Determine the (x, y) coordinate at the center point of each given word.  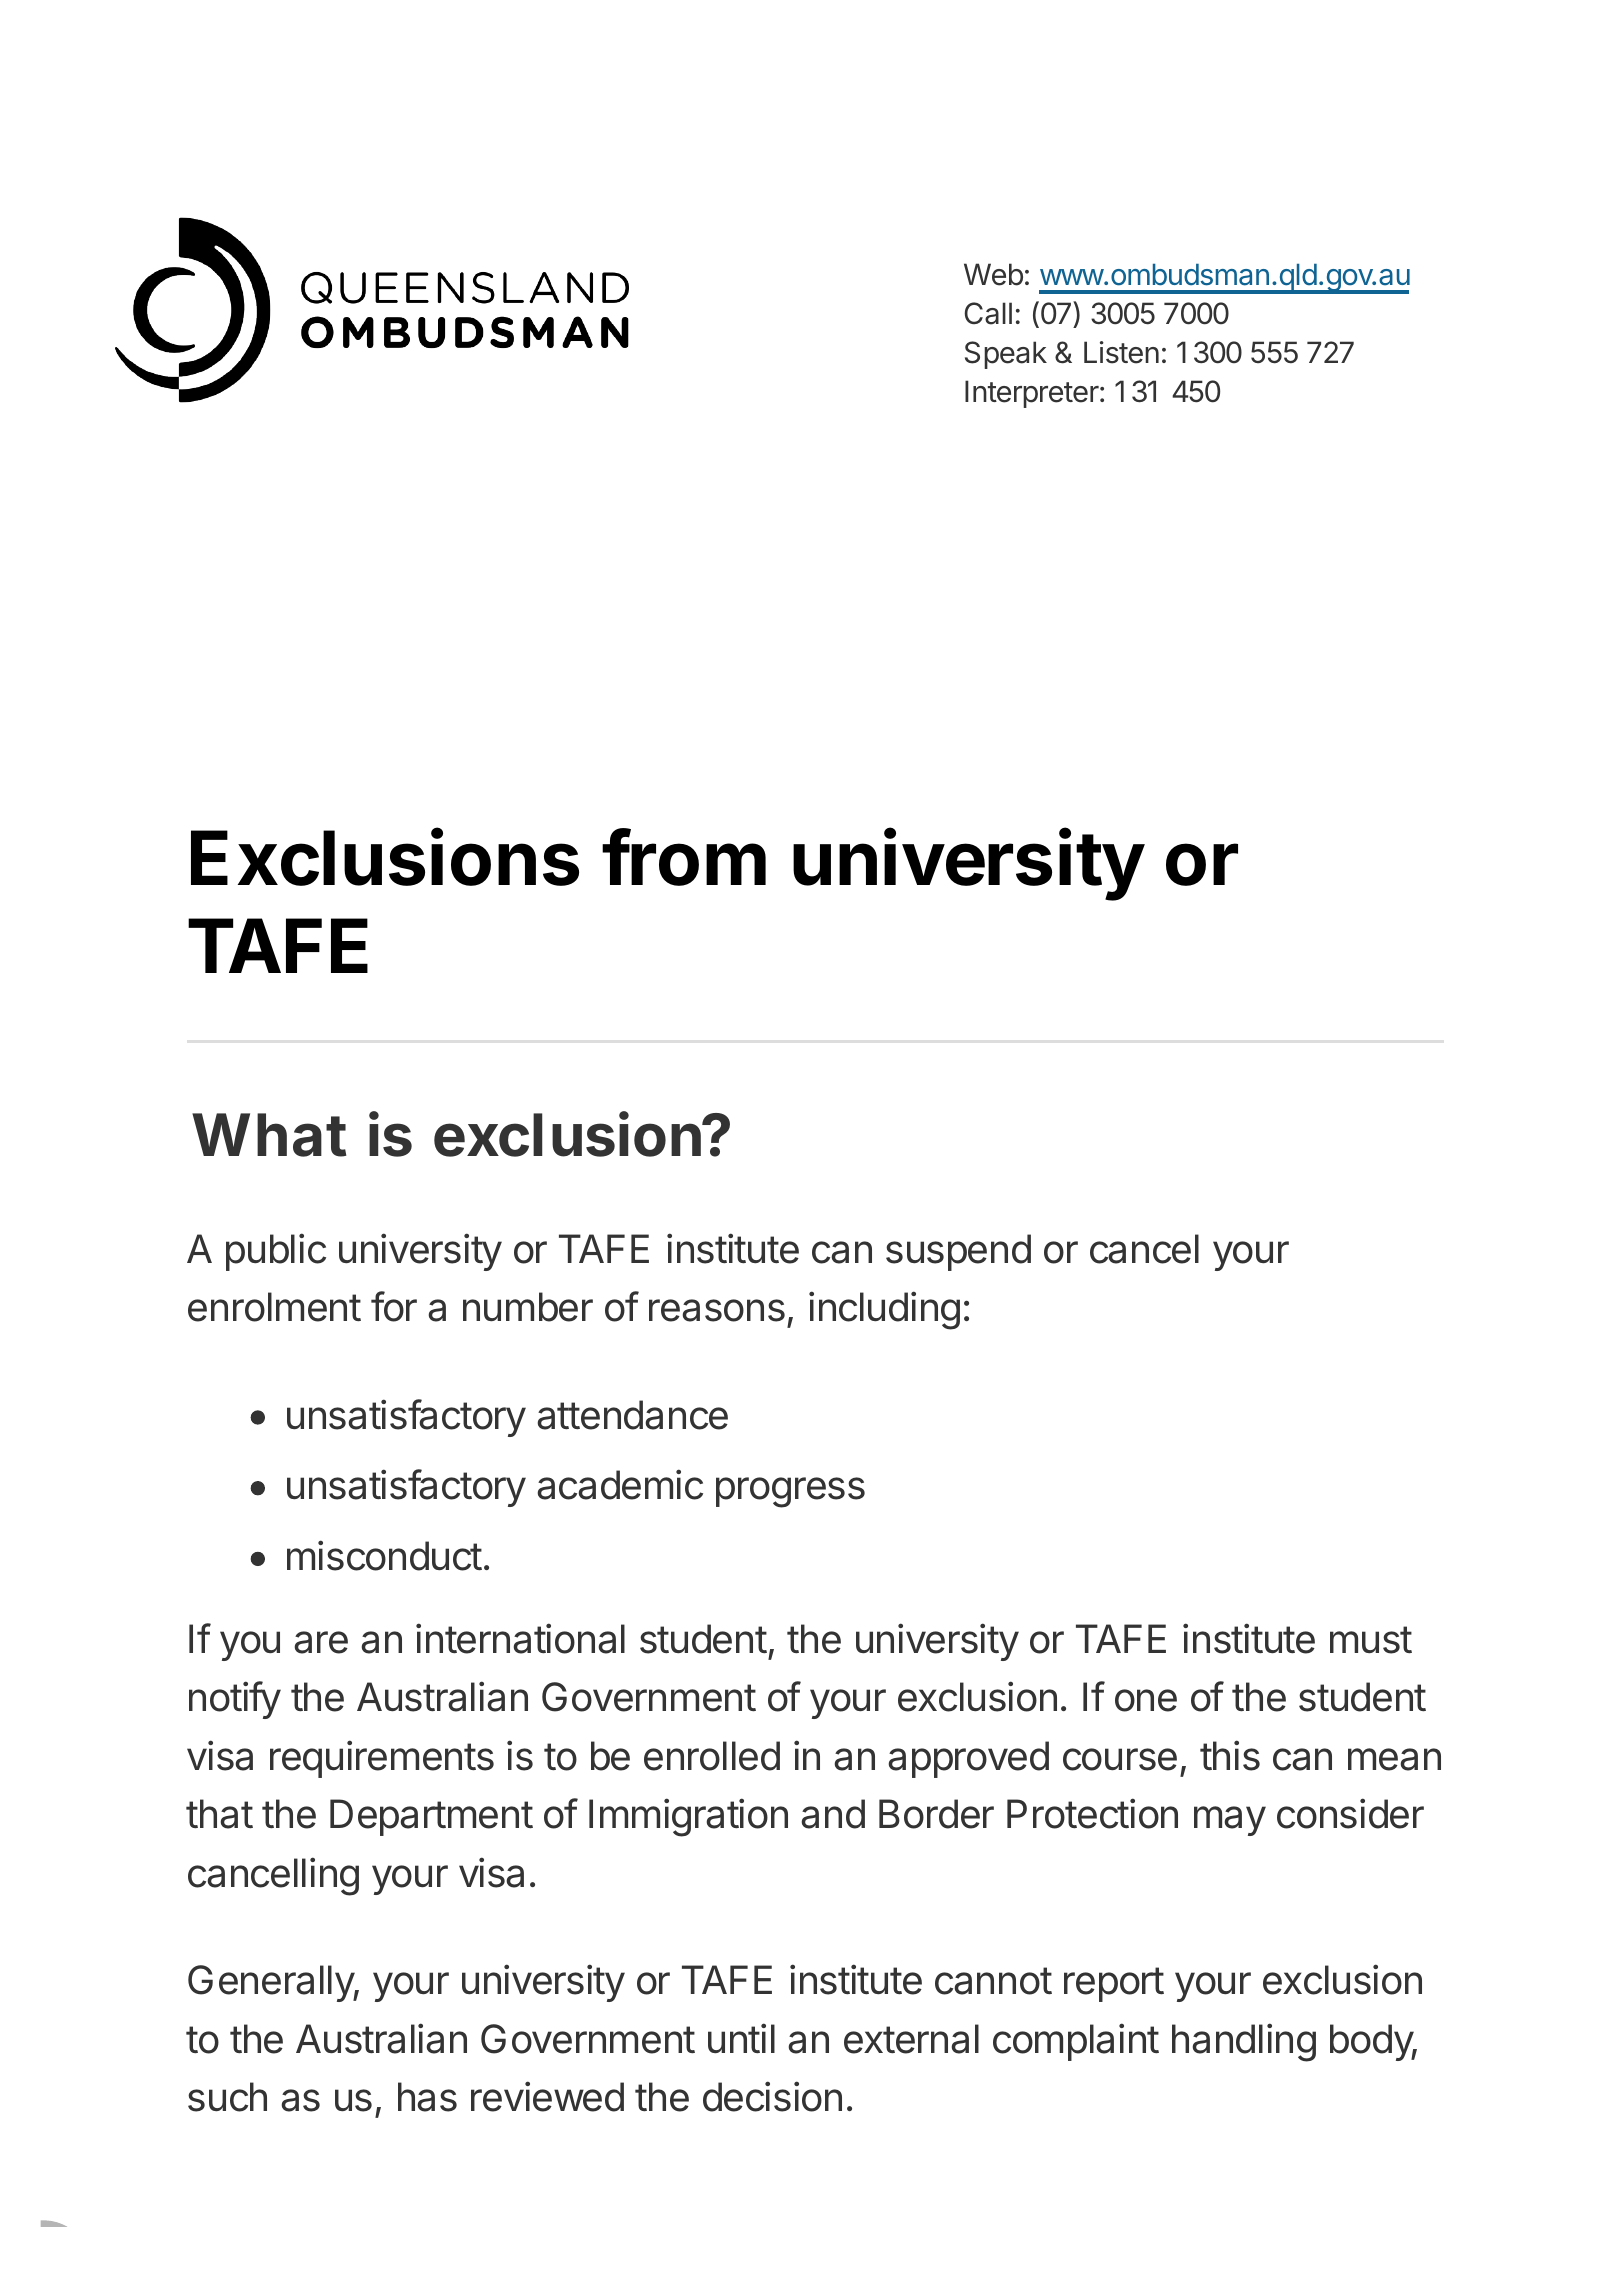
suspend (958, 1252)
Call (988, 313)
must (1371, 1640)
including (884, 1310)
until (741, 2038)
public (276, 1252)
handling (1244, 2042)
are (321, 1642)
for (394, 1306)
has (427, 2097)
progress (790, 1492)
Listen (1121, 352)
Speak (1006, 355)
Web (993, 274)
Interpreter (1032, 394)
